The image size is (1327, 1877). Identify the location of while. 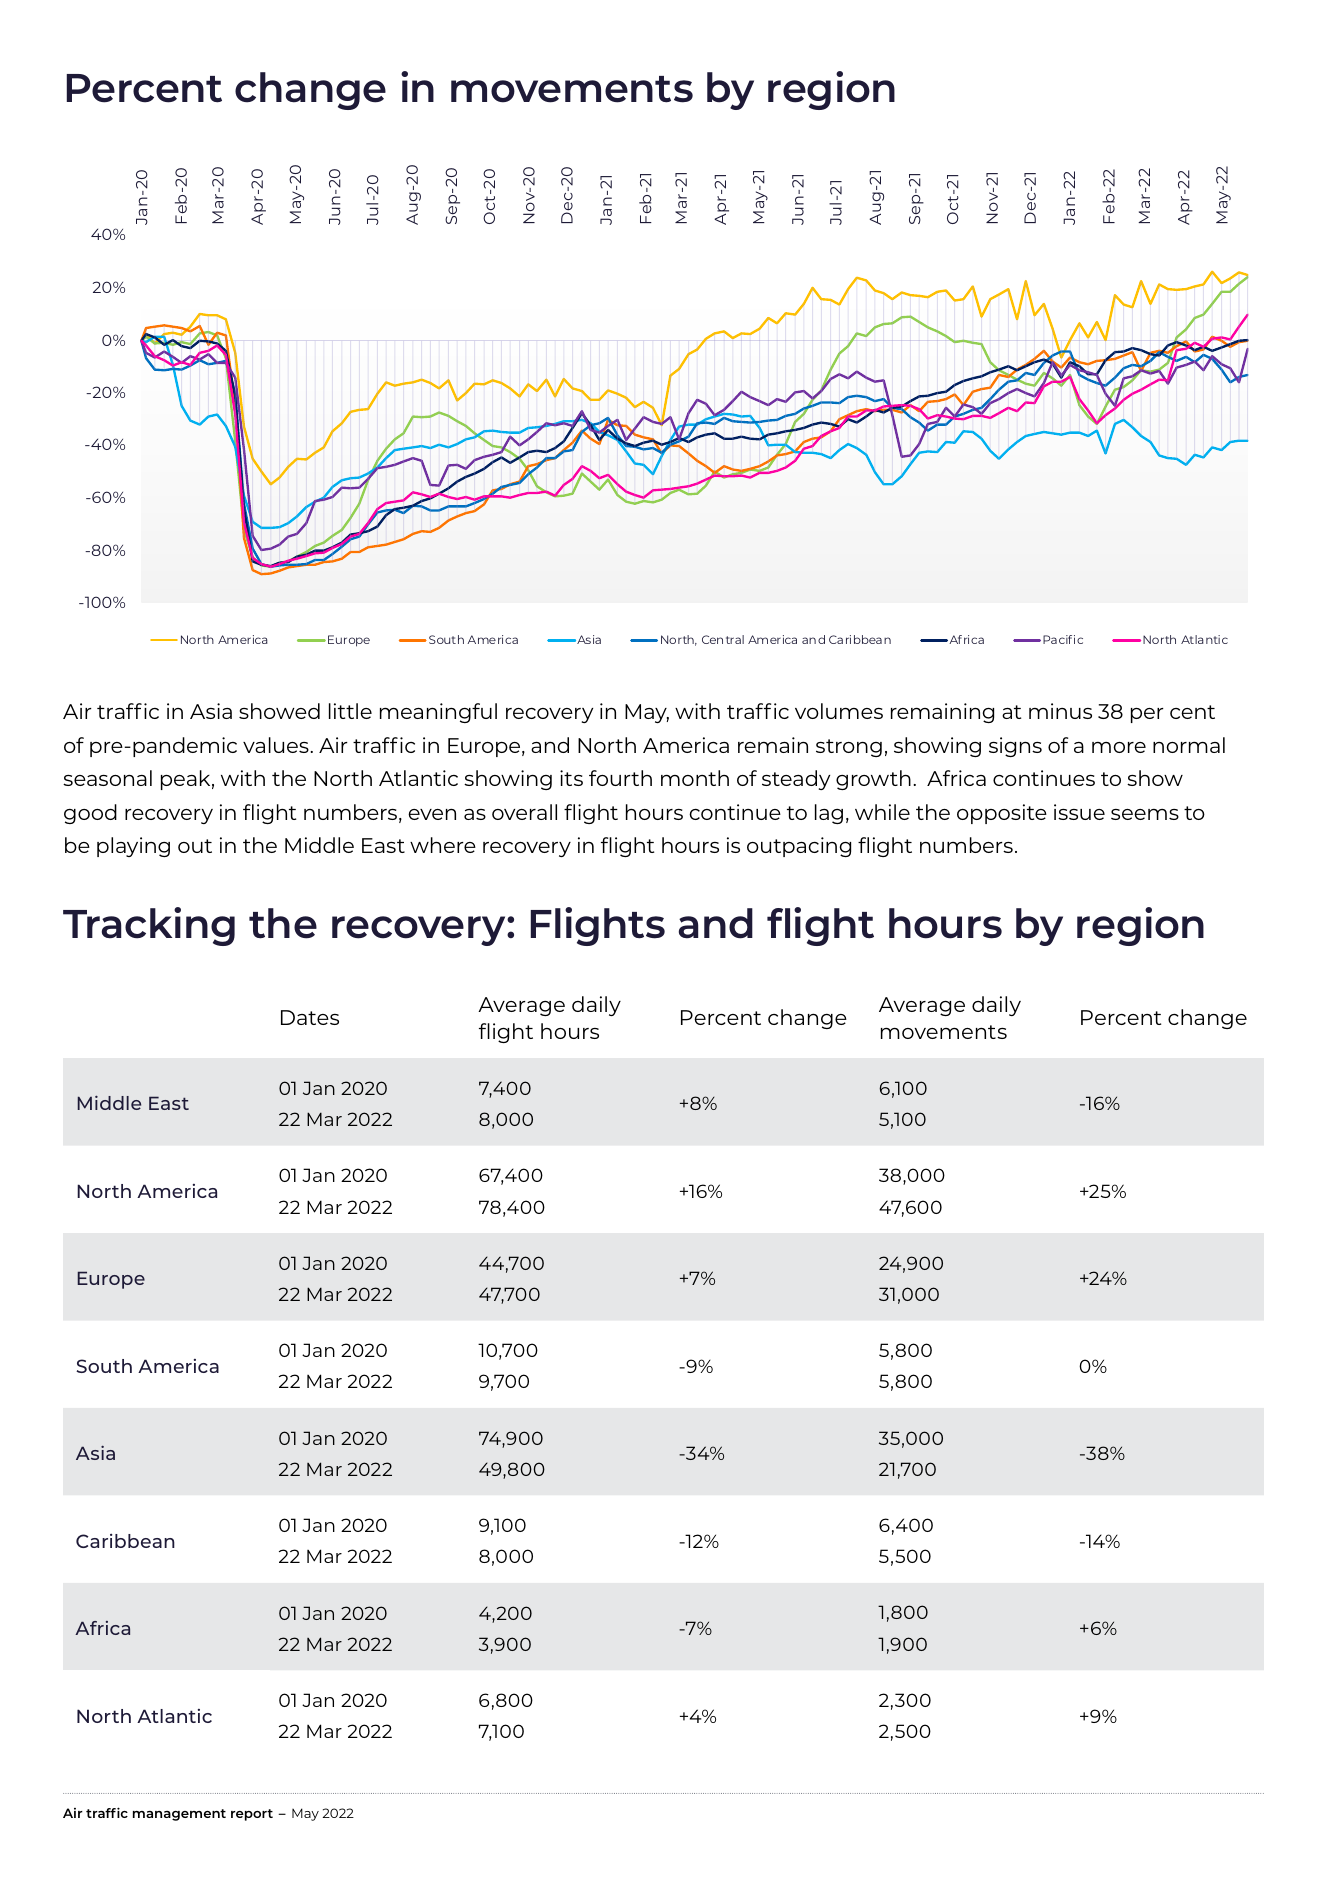
(882, 812).
